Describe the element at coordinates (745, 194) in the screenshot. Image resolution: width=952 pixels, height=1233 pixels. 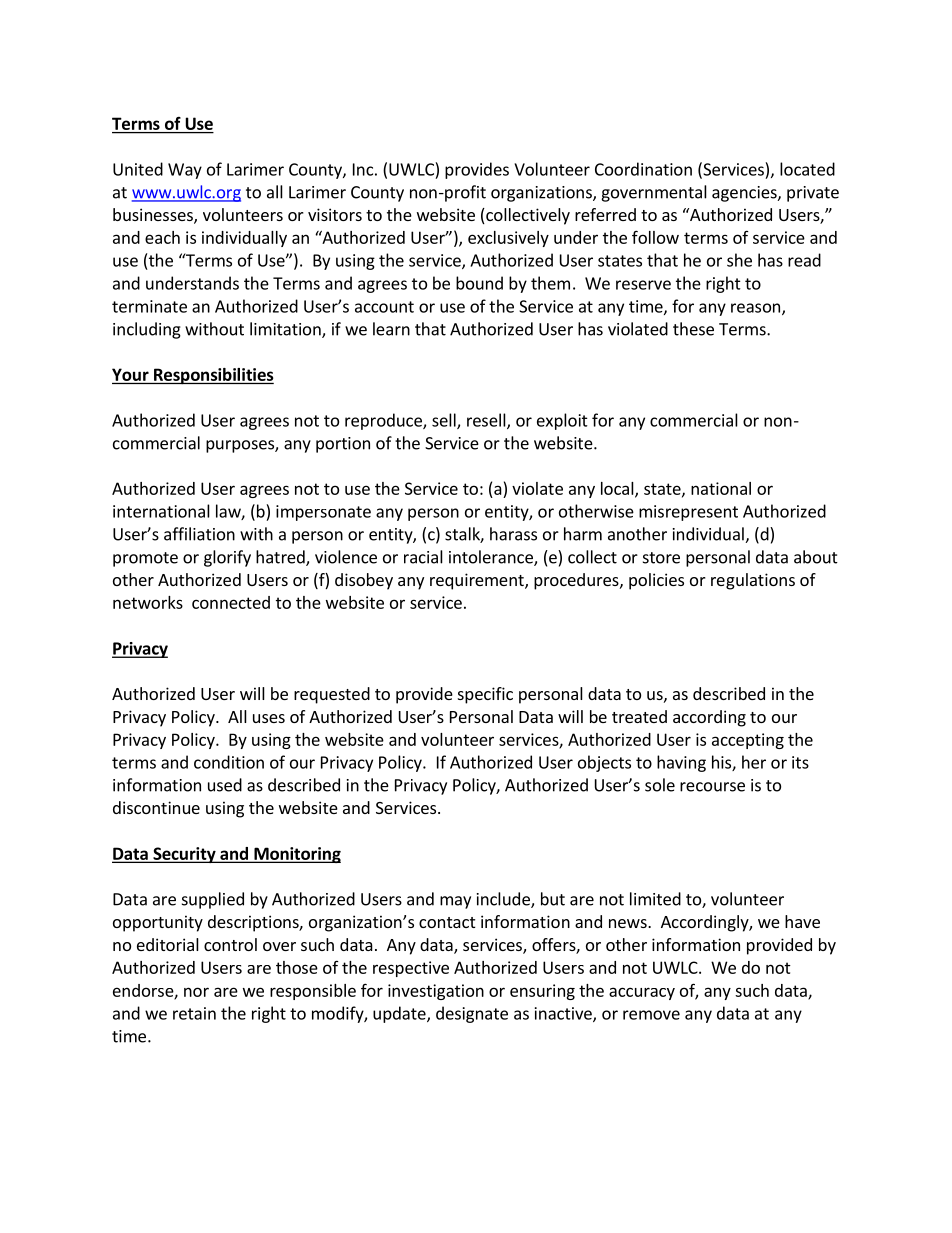
I see `agencies` at that location.
